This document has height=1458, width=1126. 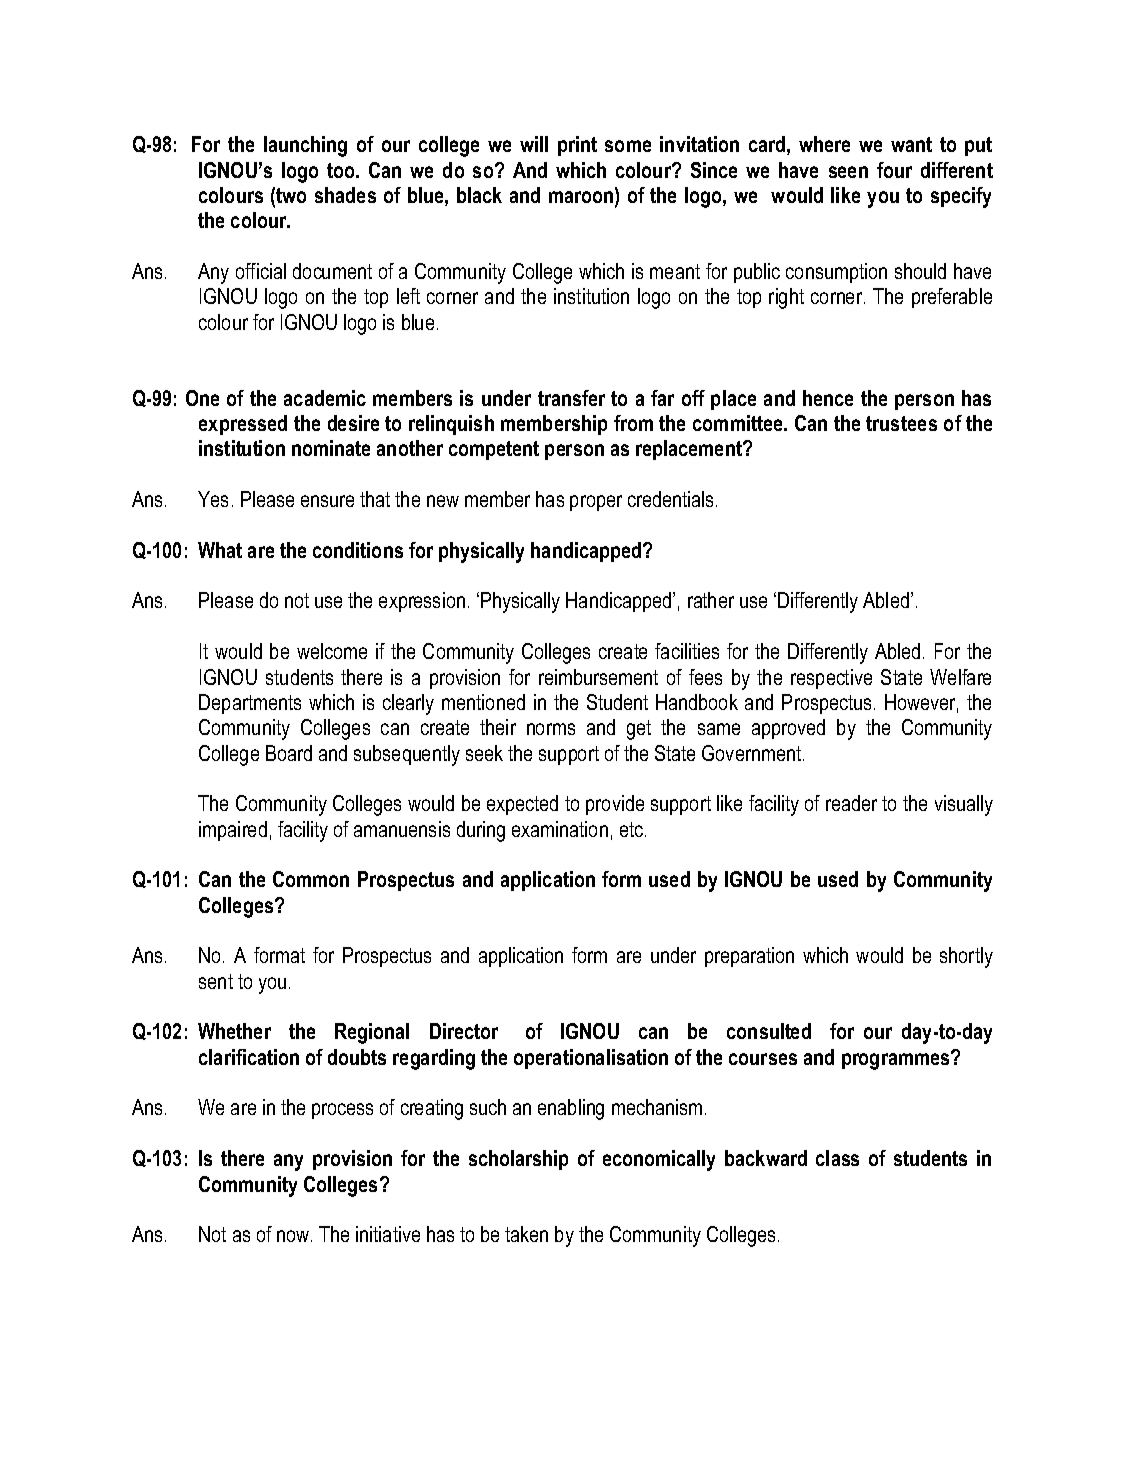 I want to click on taken, so click(x=526, y=1234).
